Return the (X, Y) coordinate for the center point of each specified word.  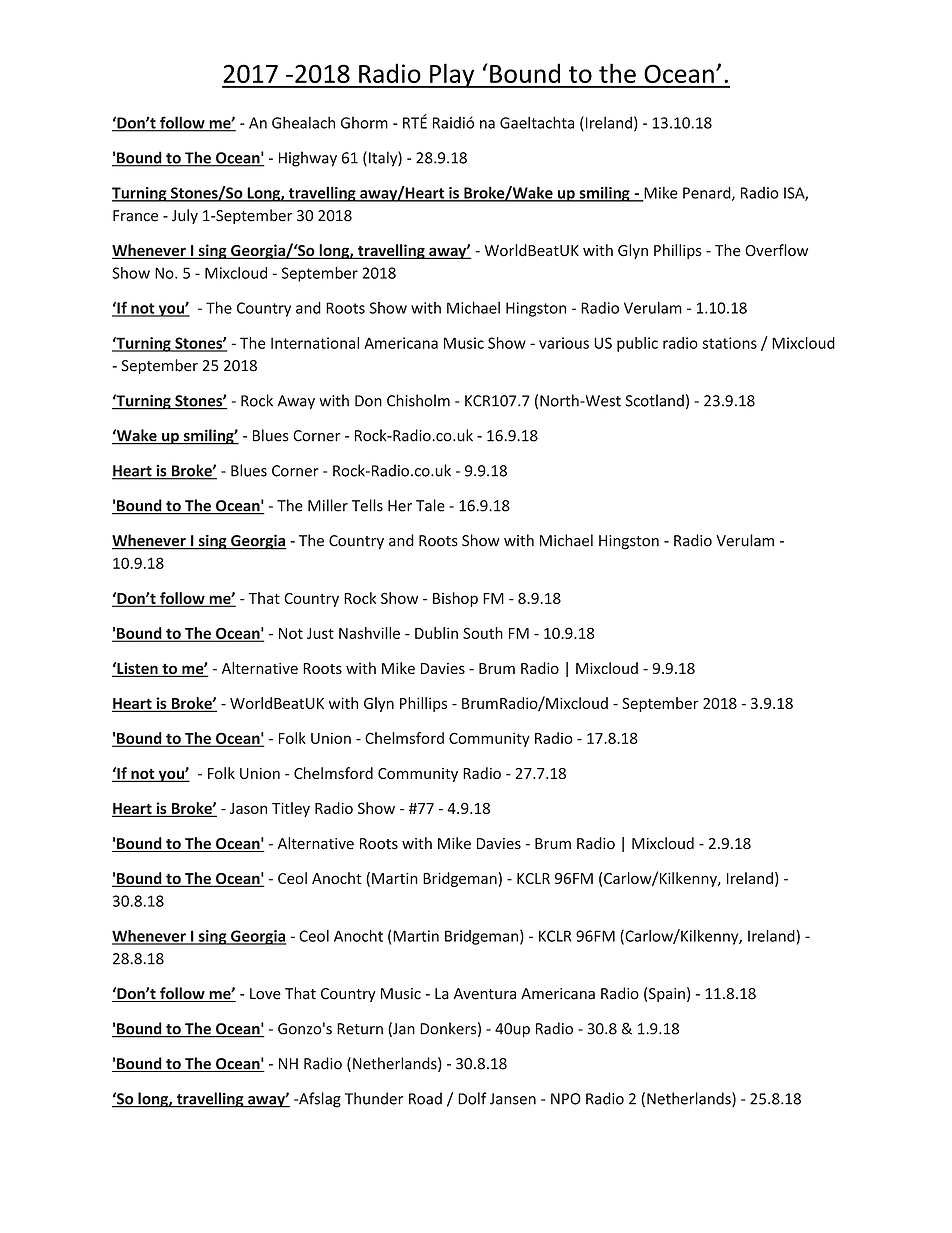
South (483, 633)
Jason (248, 808)
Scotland (654, 400)
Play (452, 75)
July (185, 216)
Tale (430, 505)
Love (265, 994)
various (564, 343)
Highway (308, 159)
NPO (566, 1099)
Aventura (485, 994)
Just (320, 633)
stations (729, 343)
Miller (328, 505)
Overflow (776, 250)
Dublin (436, 633)
